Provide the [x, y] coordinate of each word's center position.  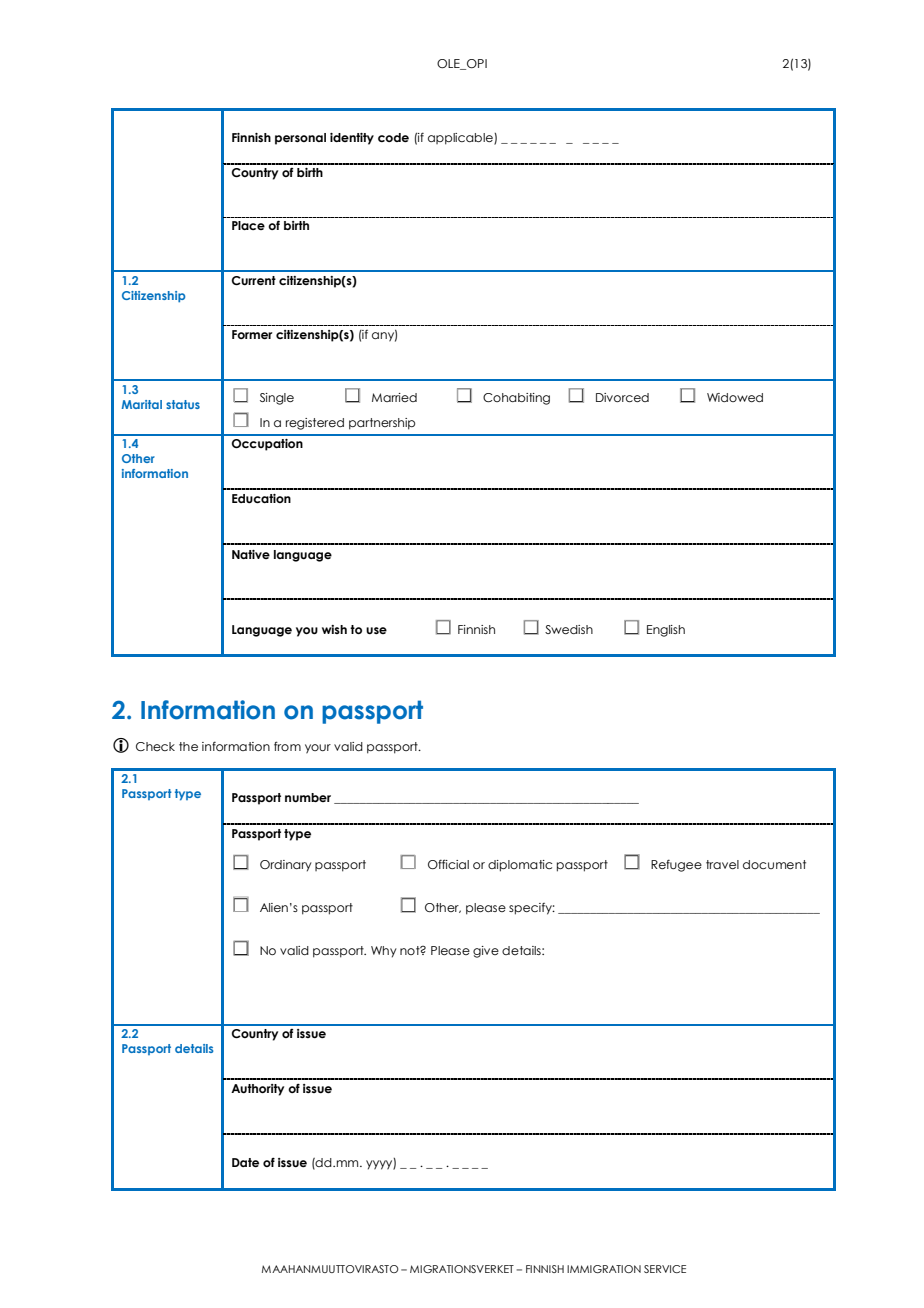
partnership [382, 424]
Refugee [676, 865]
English [666, 631]
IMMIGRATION [604, 1269]
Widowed [735, 397]
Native [251, 554]
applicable [461, 139]
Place [248, 225]
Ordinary [286, 866]
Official [448, 864]
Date [245, 1162]
